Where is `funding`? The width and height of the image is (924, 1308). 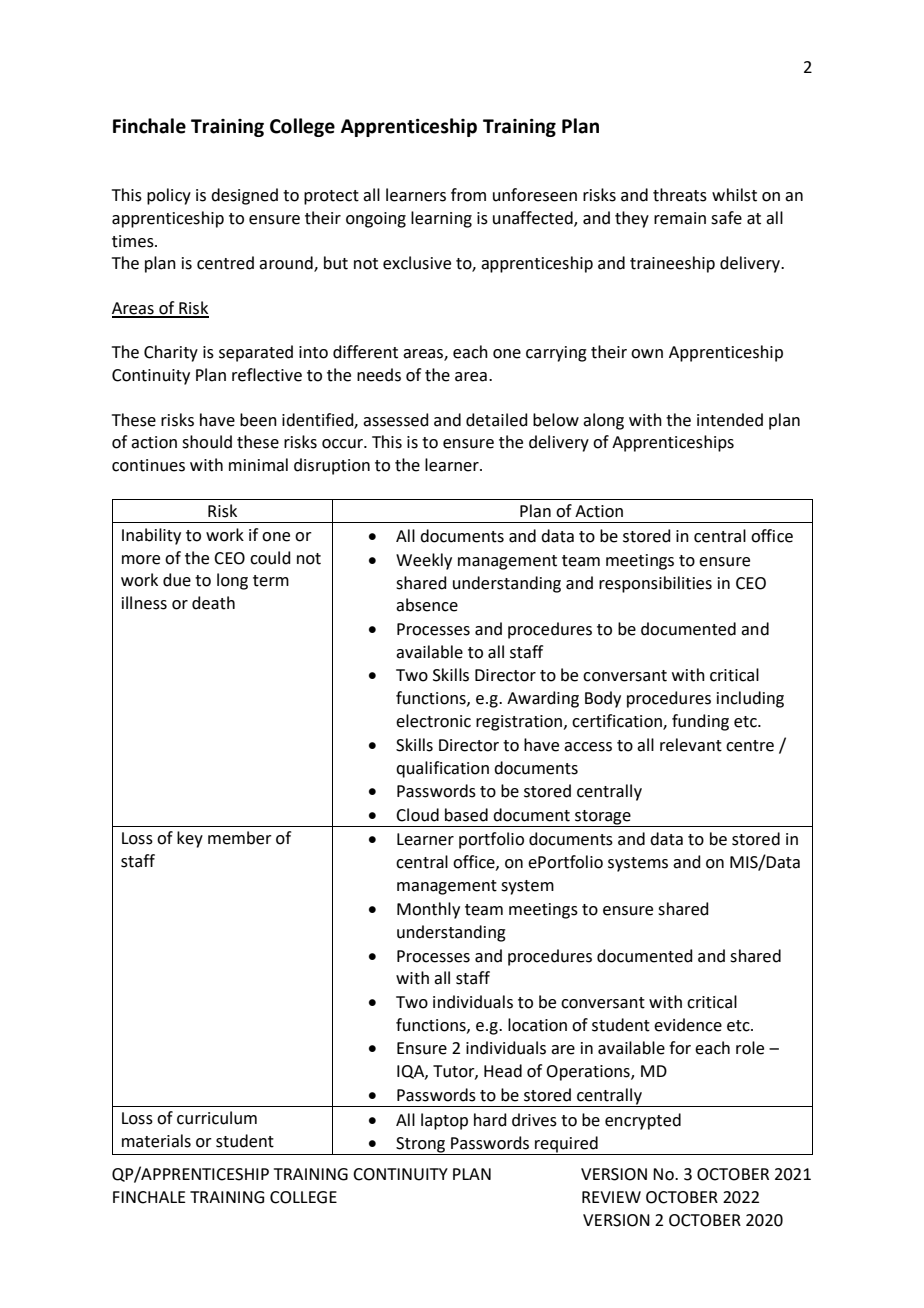
funding is located at coordinates (700, 722).
